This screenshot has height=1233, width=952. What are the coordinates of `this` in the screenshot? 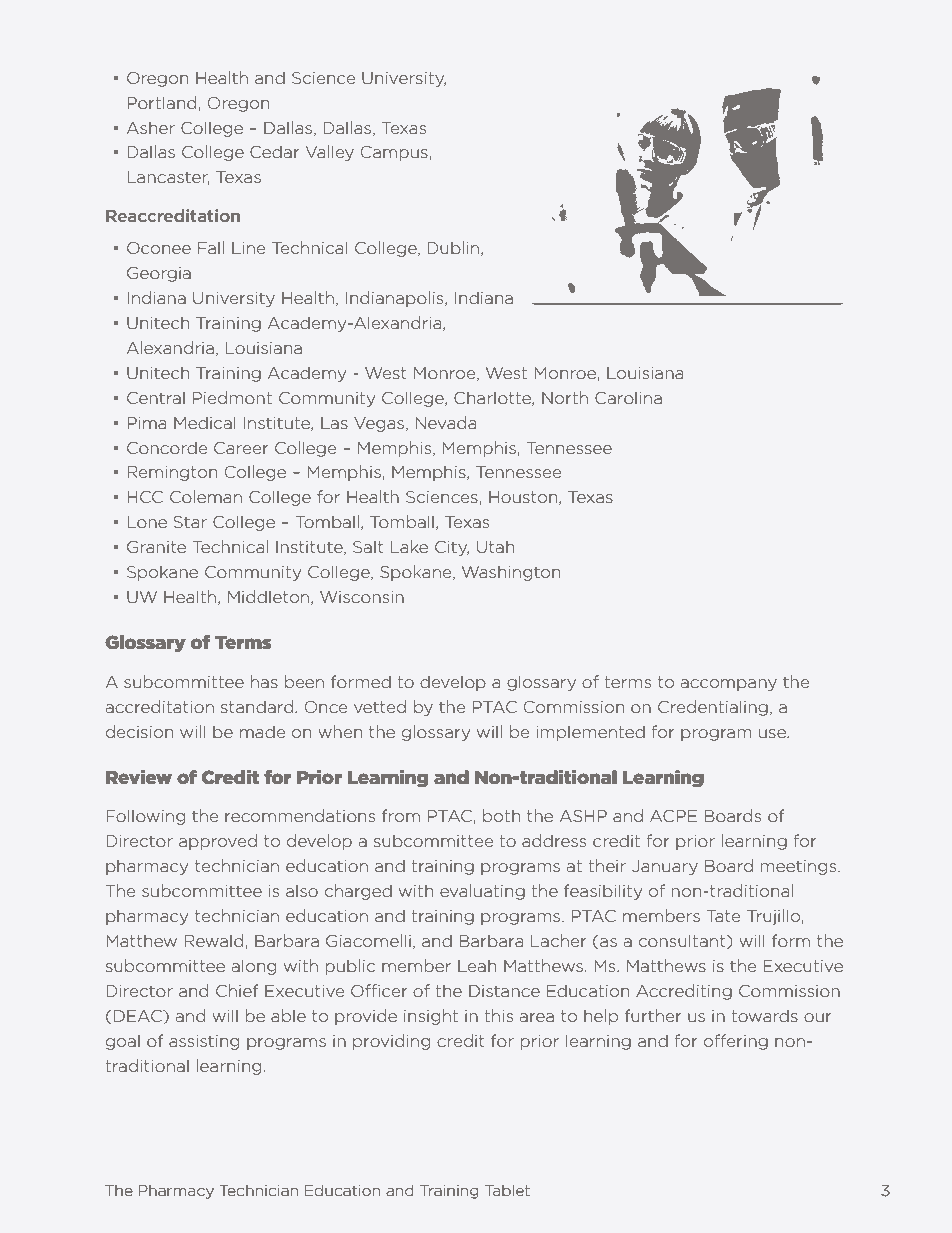 It's located at (499, 1015).
